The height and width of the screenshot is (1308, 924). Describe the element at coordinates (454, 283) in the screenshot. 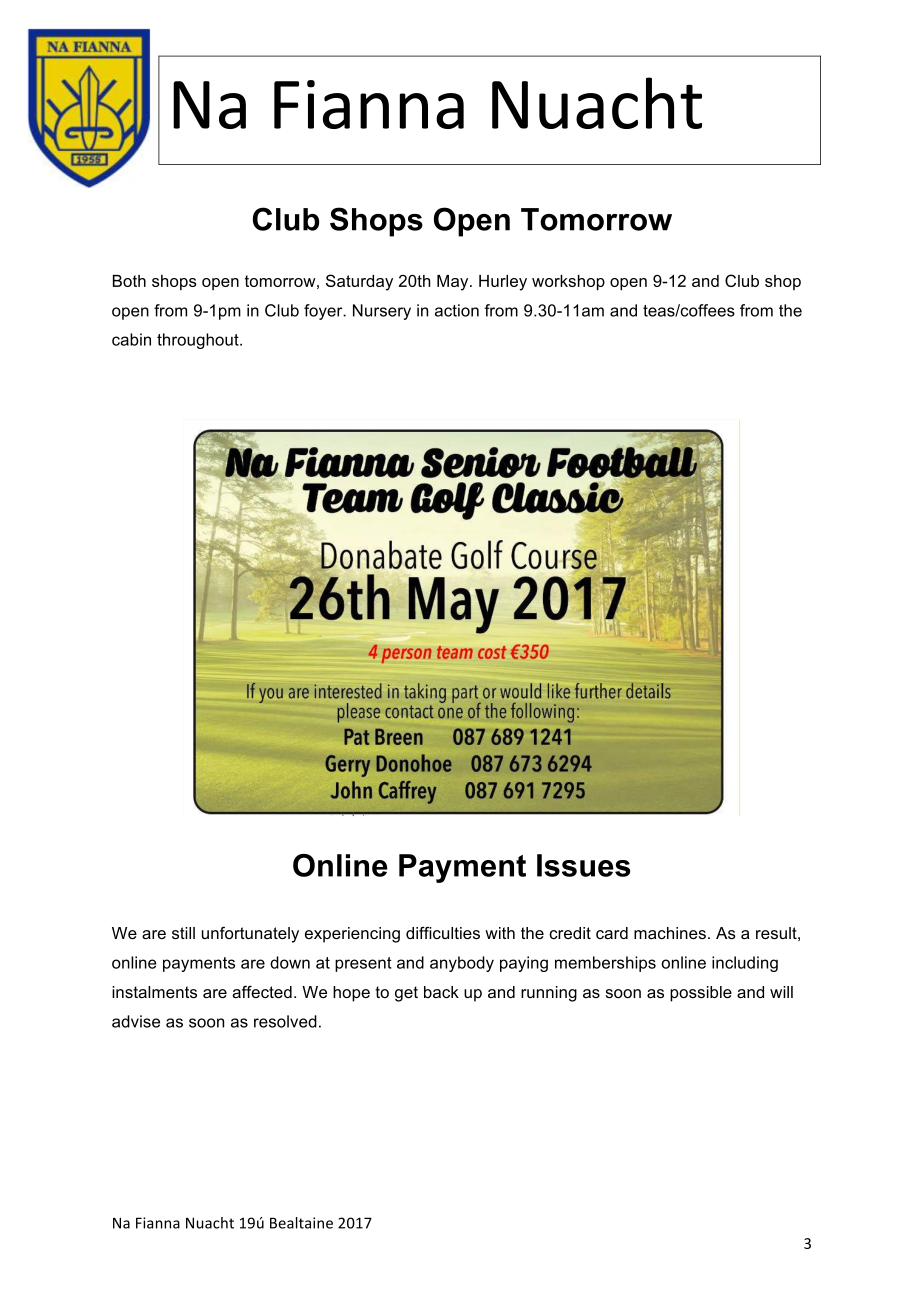

I see `May` at that location.
